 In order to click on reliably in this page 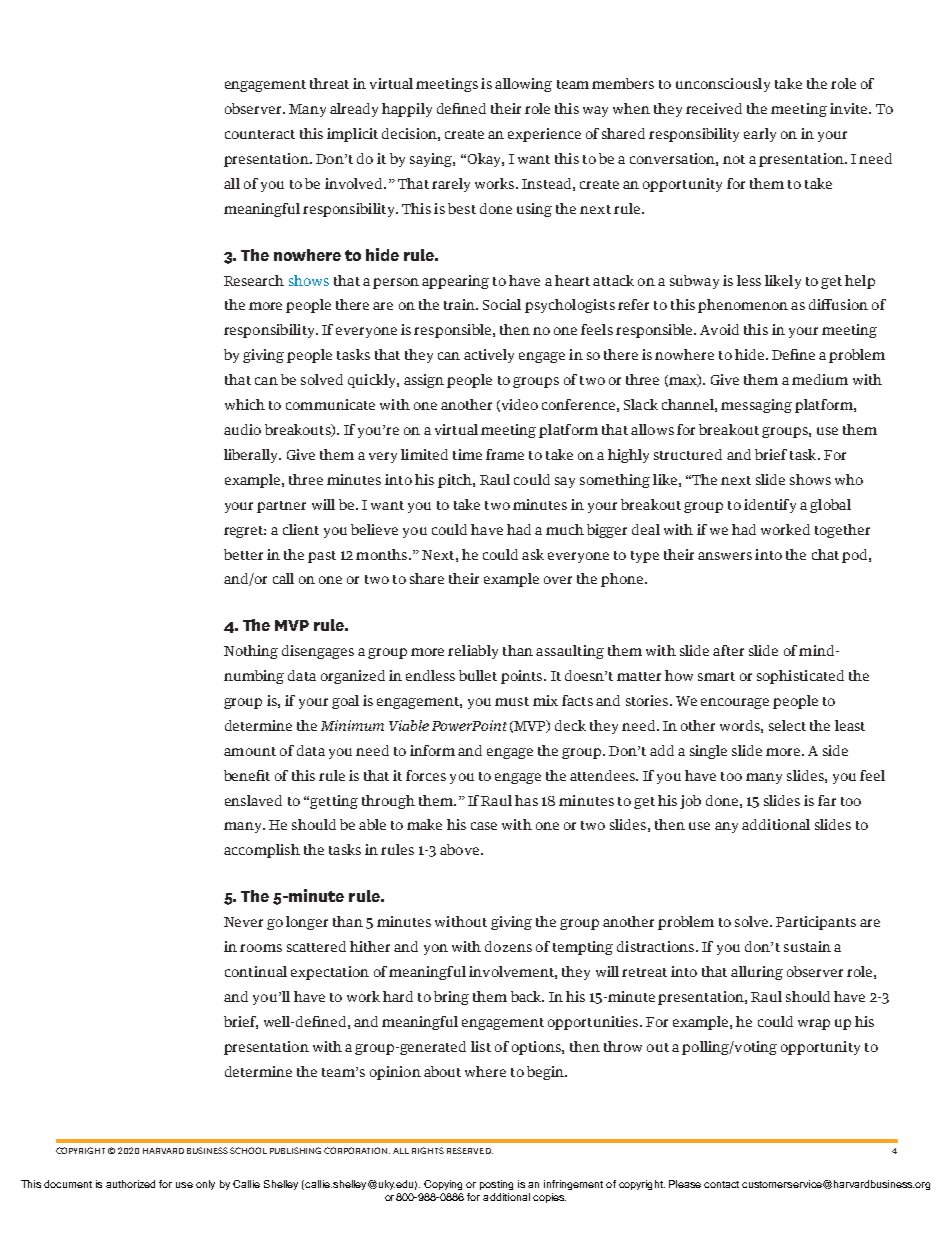, I will do `click(473, 652)`.
